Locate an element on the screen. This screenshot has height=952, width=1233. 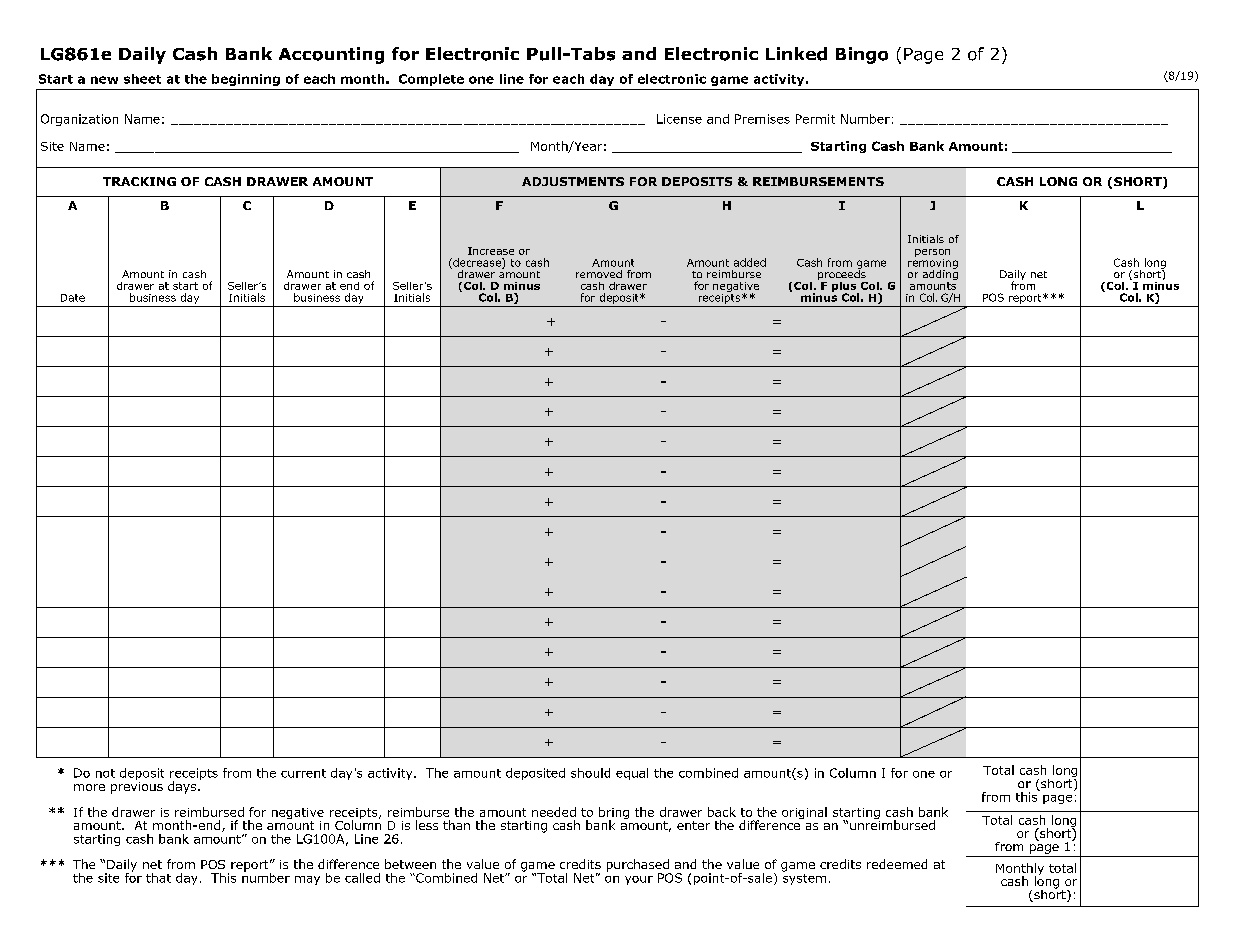
not is located at coordinates (105, 773).
